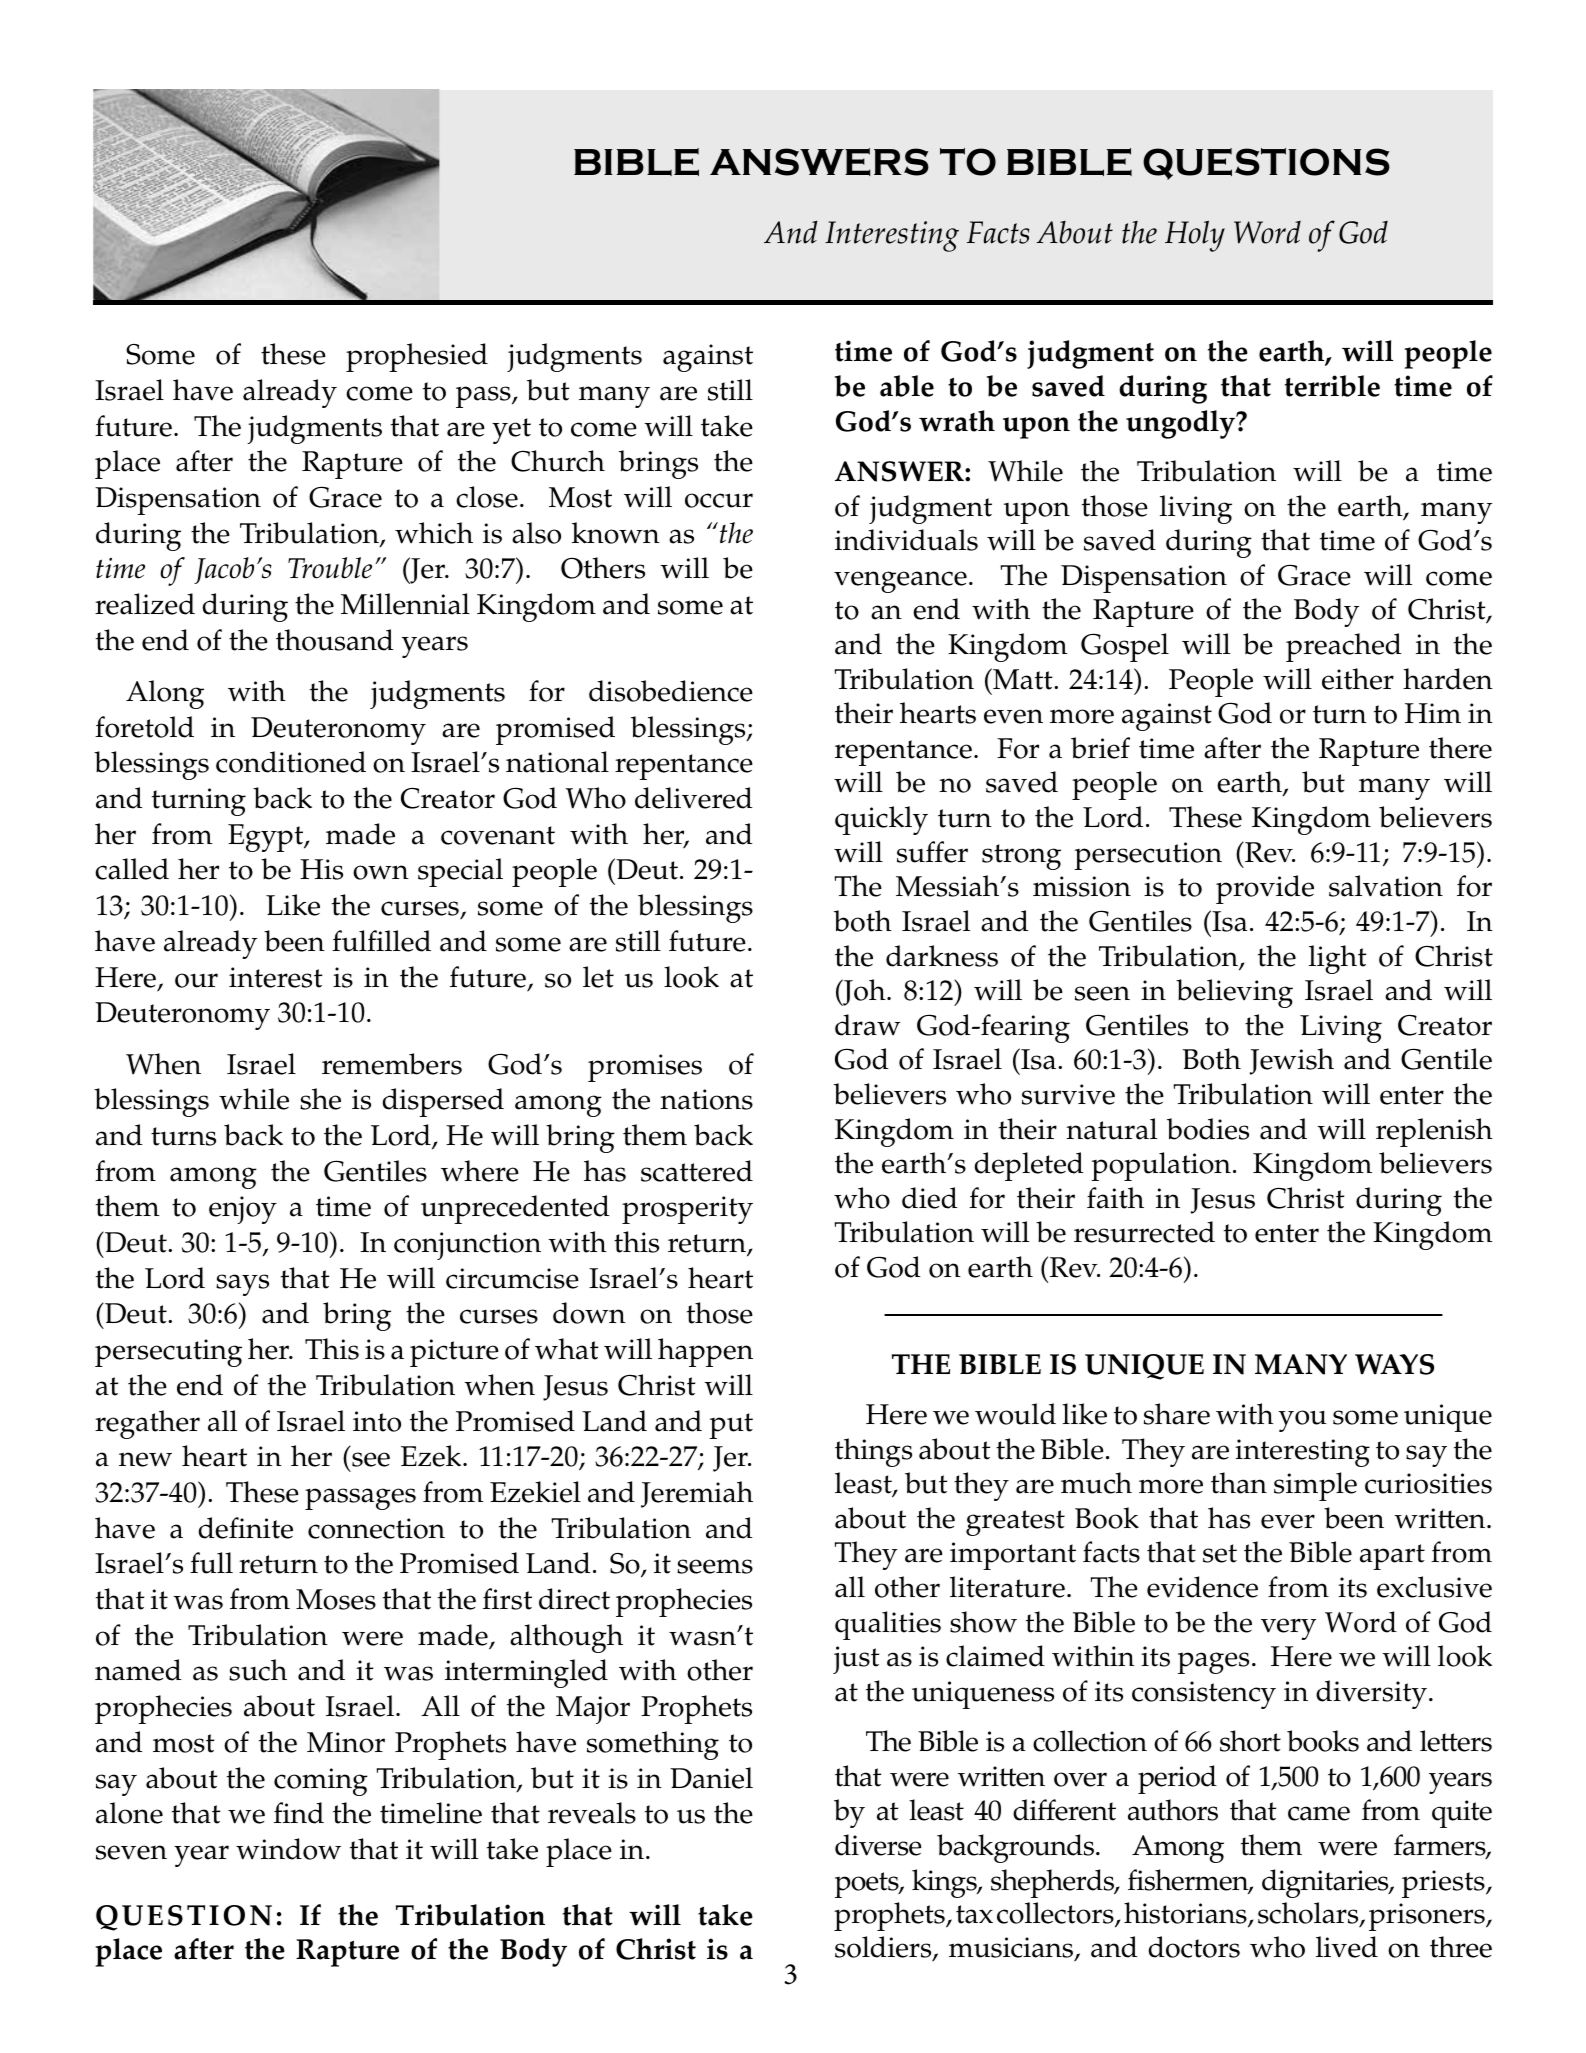  I want to click on nations, so click(706, 1099).
